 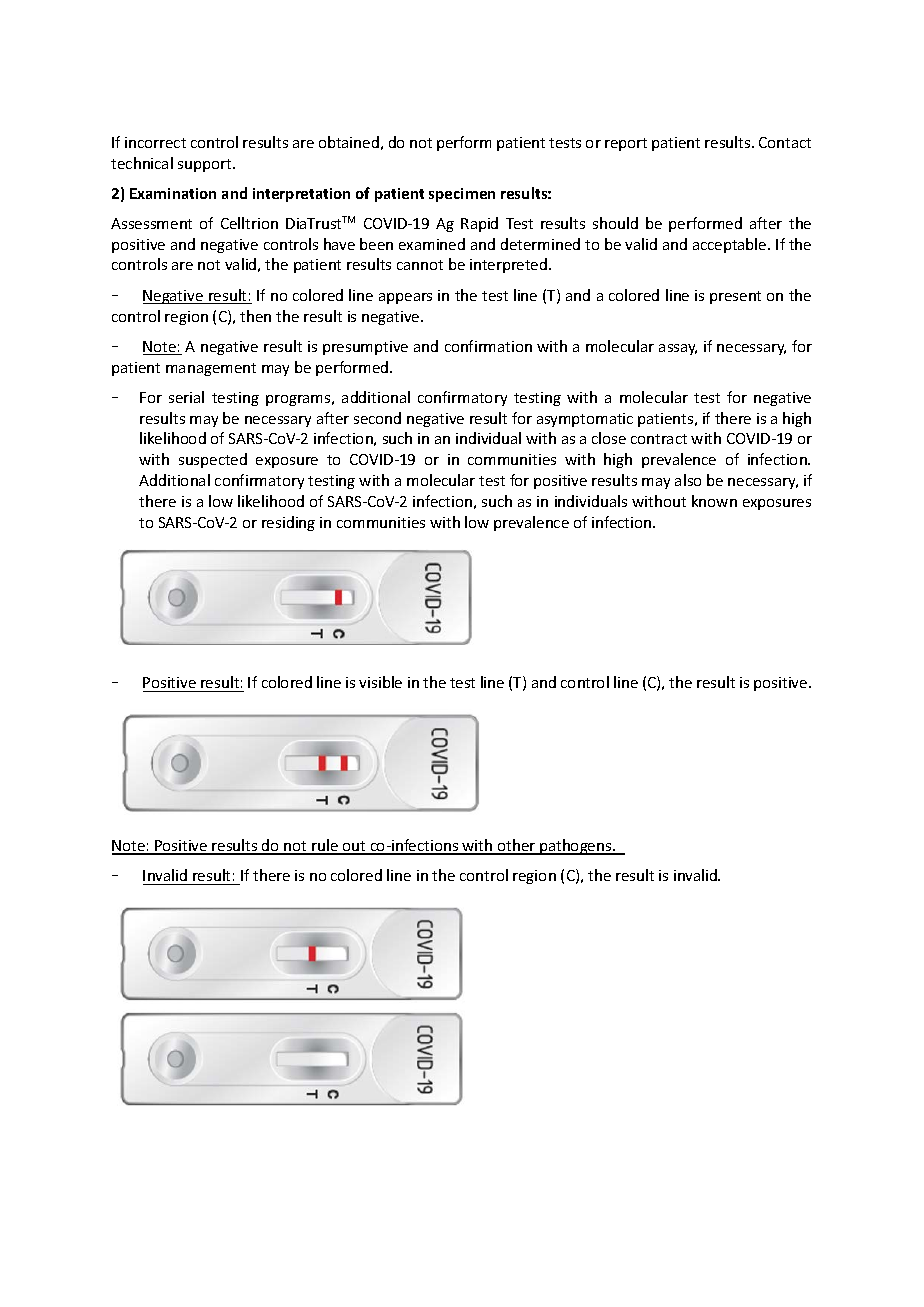 I want to click on visible, so click(x=380, y=682).
